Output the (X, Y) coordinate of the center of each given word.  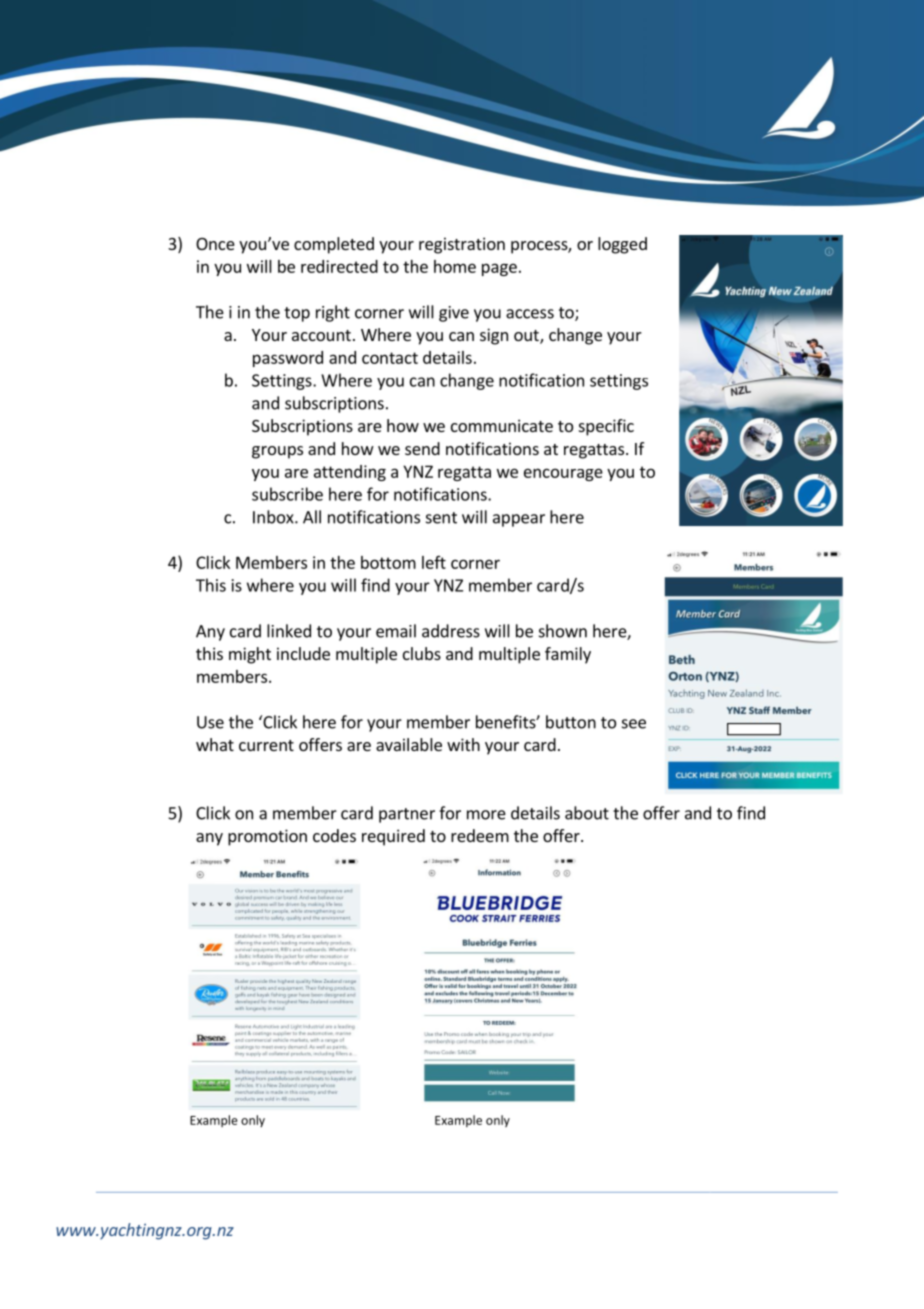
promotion (267, 837)
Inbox (274, 517)
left (434, 562)
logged (622, 245)
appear (519, 520)
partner (407, 815)
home (455, 266)
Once (215, 244)
